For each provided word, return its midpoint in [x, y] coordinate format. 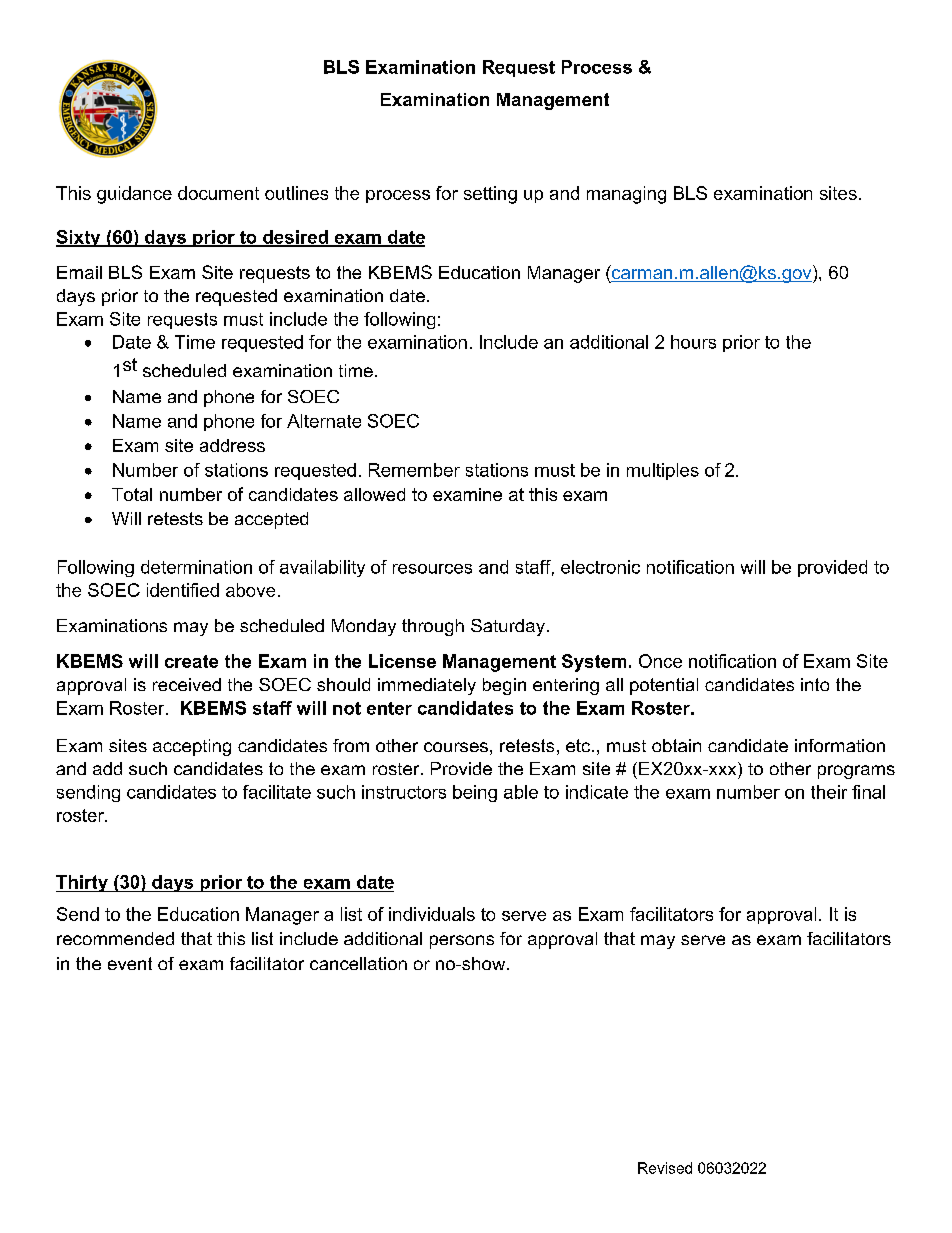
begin [504, 686]
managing [626, 195]
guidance [134, 195]
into [815, 684]
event [130, 963]
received [187, 684]
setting [490, 195]
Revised [665, 1168]
